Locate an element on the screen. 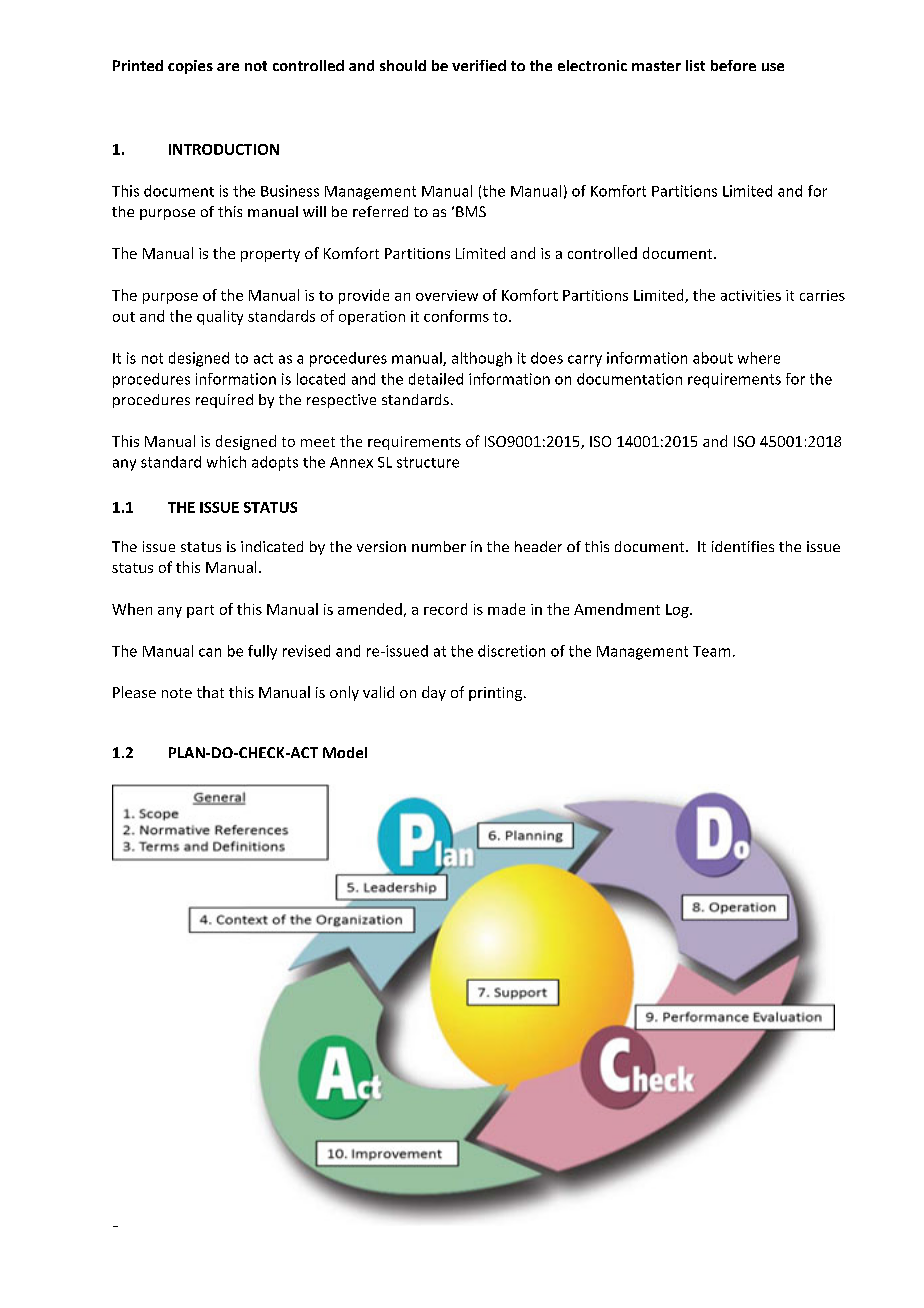 Image resolution: width=924 pixels, height=1308 pixels. printing is located at coordinates (497, 694).
